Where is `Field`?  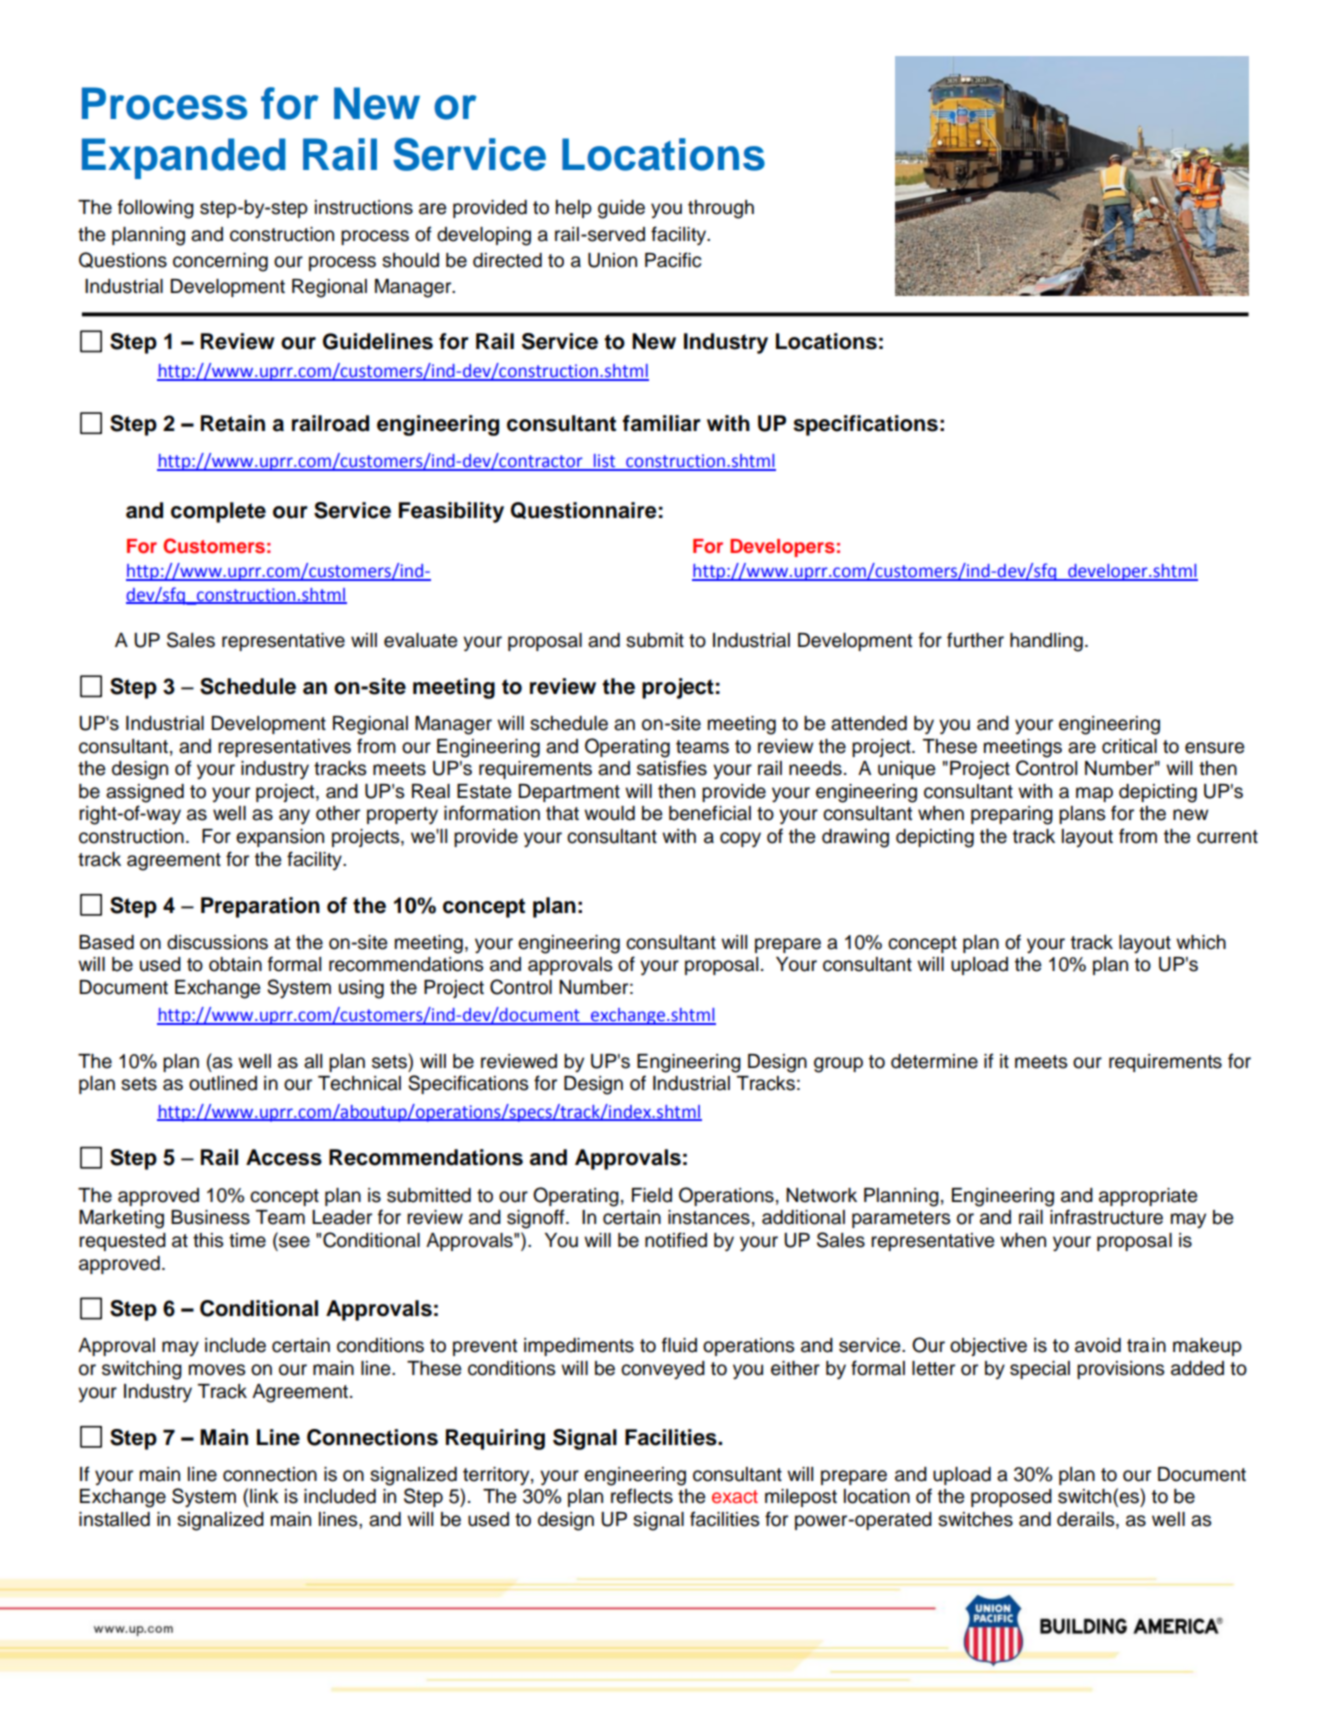 Field is located at coordinates (652, 1195).
